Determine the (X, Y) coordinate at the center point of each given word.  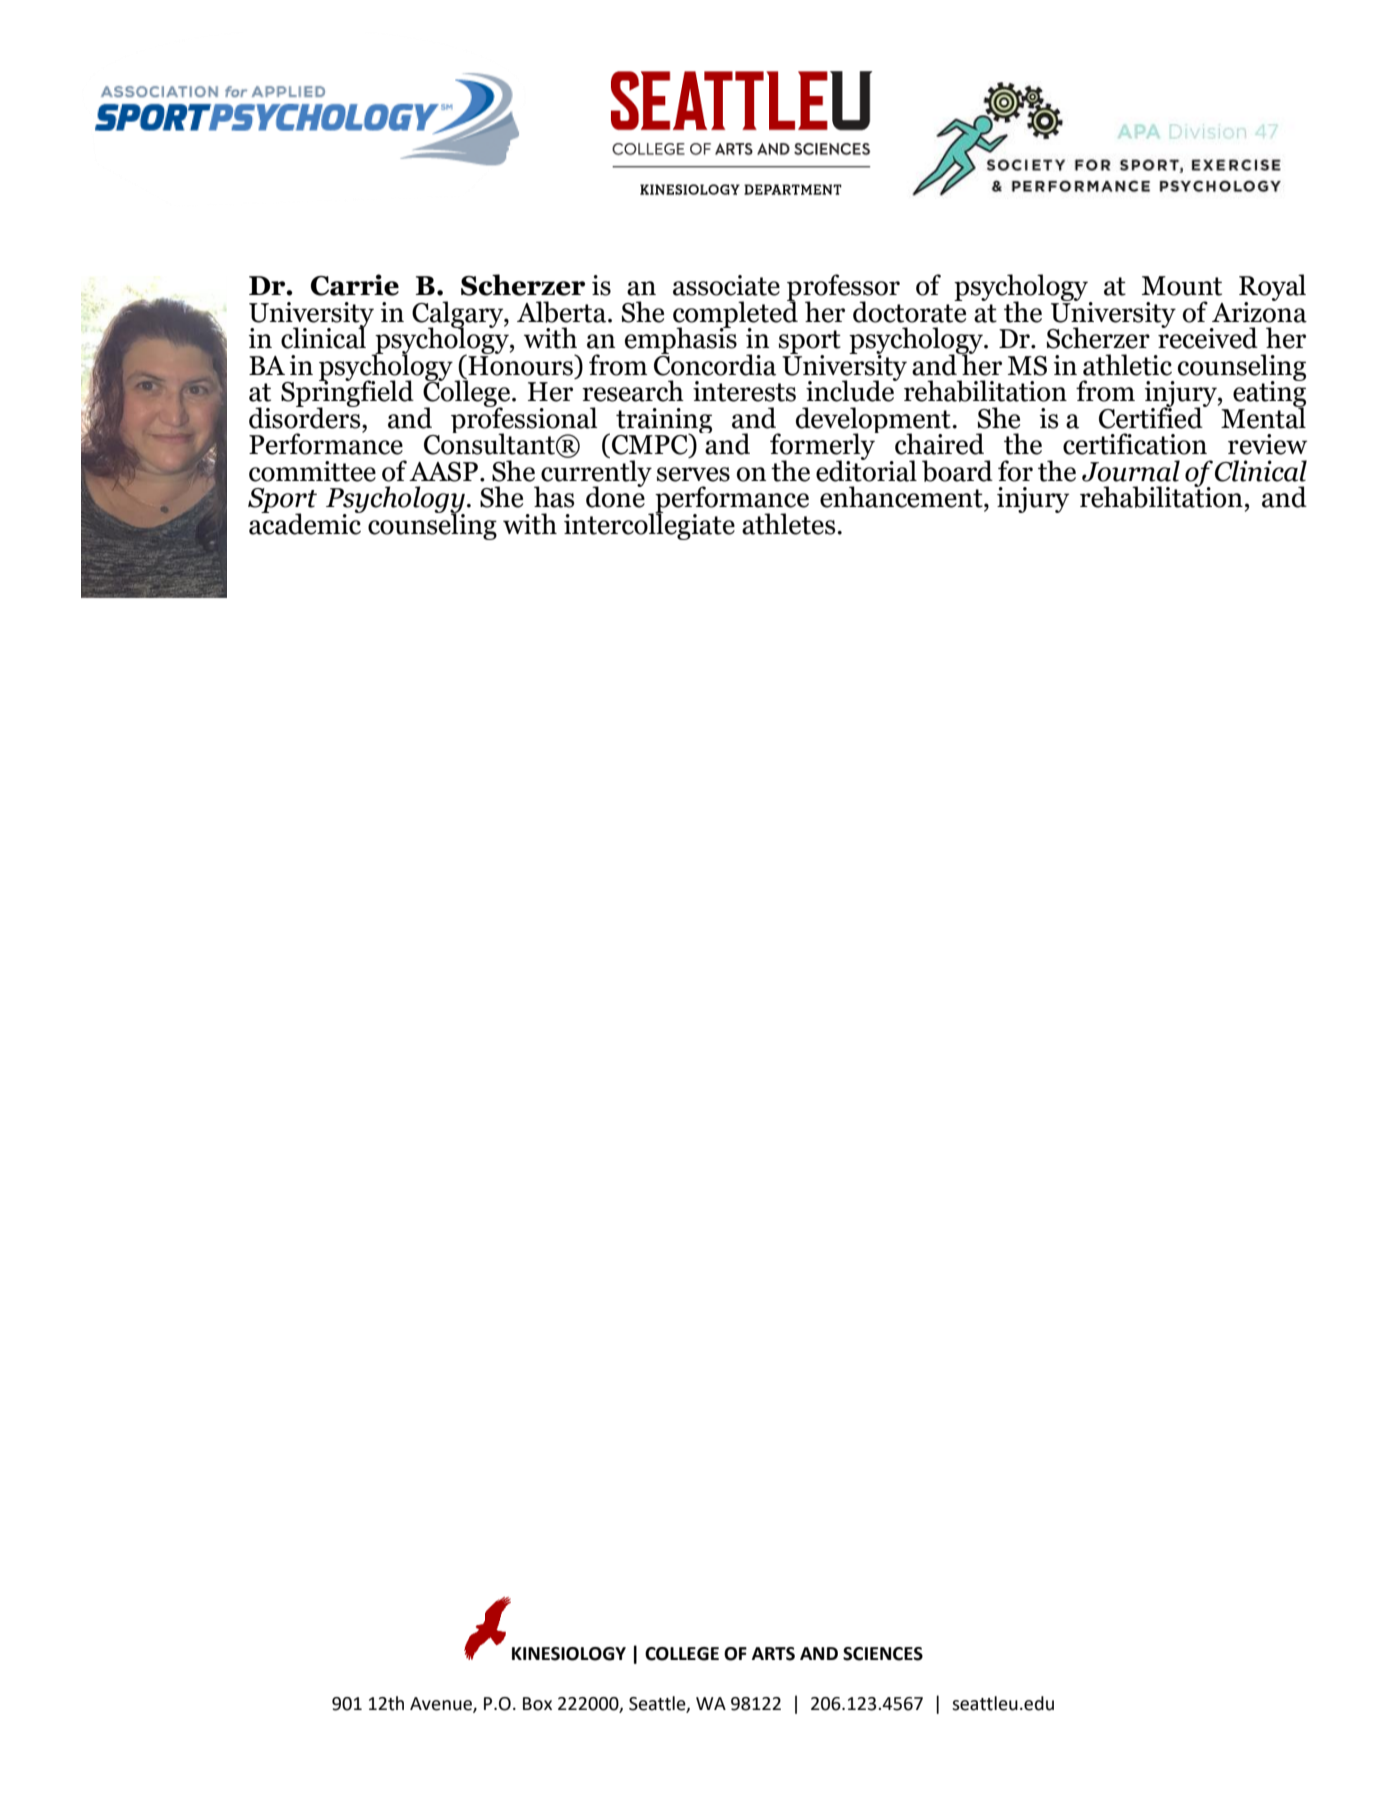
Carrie (355, 285)
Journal (1131, 471)
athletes (790, 524)
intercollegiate (649, 525)
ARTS (773, 1654)
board (957, 471)
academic (306, 523)
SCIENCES (883, 1654)
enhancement (902, 497)
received (1208, 337)
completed (735, 314)
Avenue (442, 1705)
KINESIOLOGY (569, 1654)
